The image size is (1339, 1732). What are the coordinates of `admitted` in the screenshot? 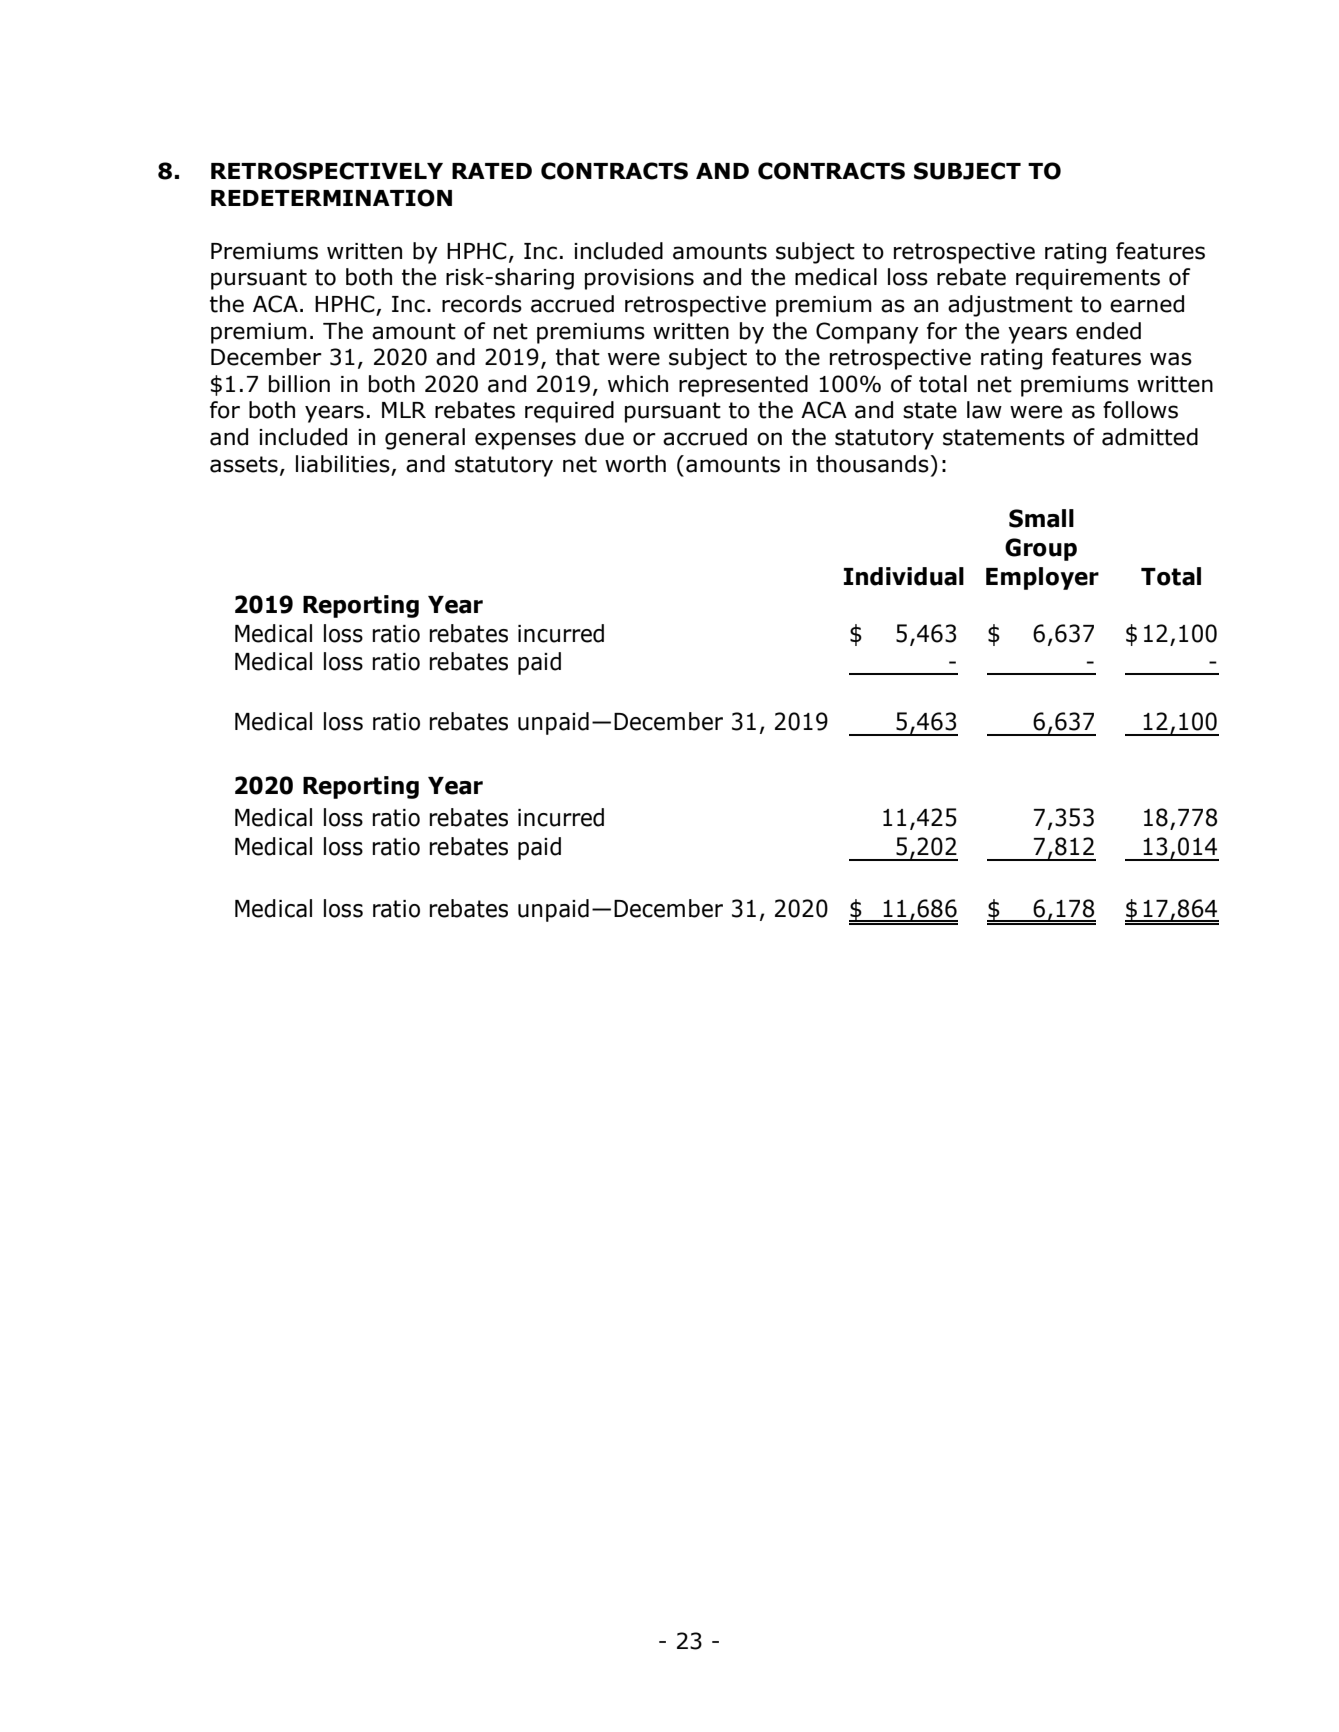 It's located at (1150, 437).
